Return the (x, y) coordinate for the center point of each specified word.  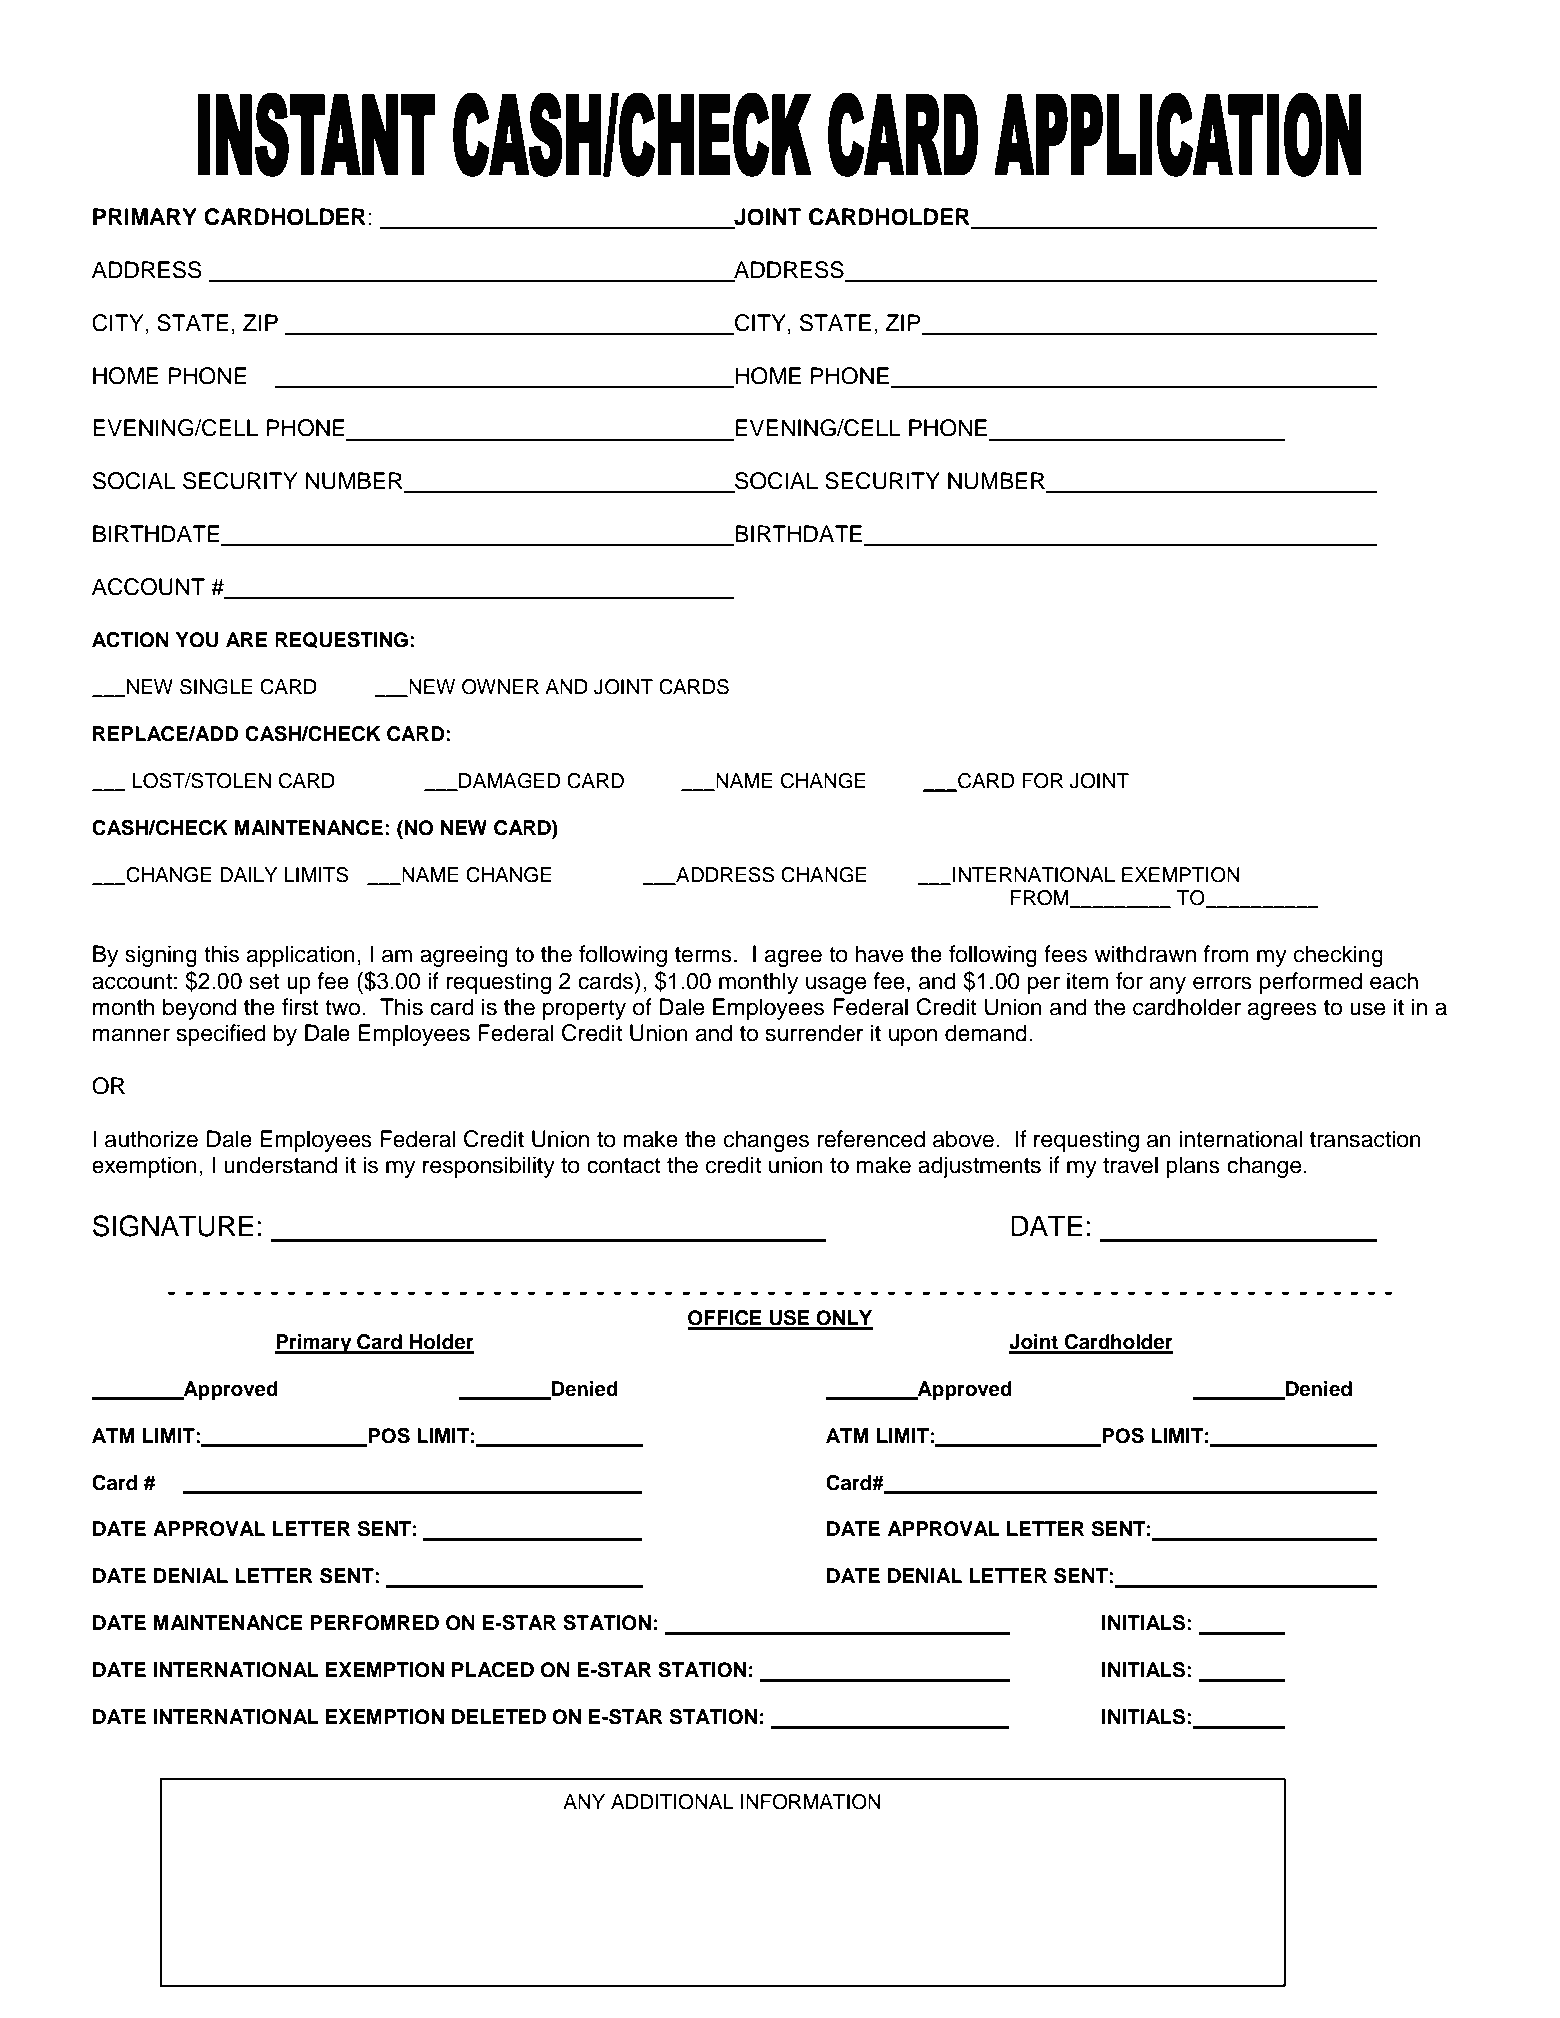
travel (1130, 1165)
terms (703, 955)
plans (1193, 1167)
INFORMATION (811, 1802)
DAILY (248, 874)
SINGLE (216, 687)
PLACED (493, 1670)
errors (1222, 983)
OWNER (500, 687)
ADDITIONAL (672, 1802)
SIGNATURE (173, 1226)
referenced (871, 1139)
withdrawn (1145, 954)
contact (624, 1166)
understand (280, 1165)
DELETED (499, 1716)
